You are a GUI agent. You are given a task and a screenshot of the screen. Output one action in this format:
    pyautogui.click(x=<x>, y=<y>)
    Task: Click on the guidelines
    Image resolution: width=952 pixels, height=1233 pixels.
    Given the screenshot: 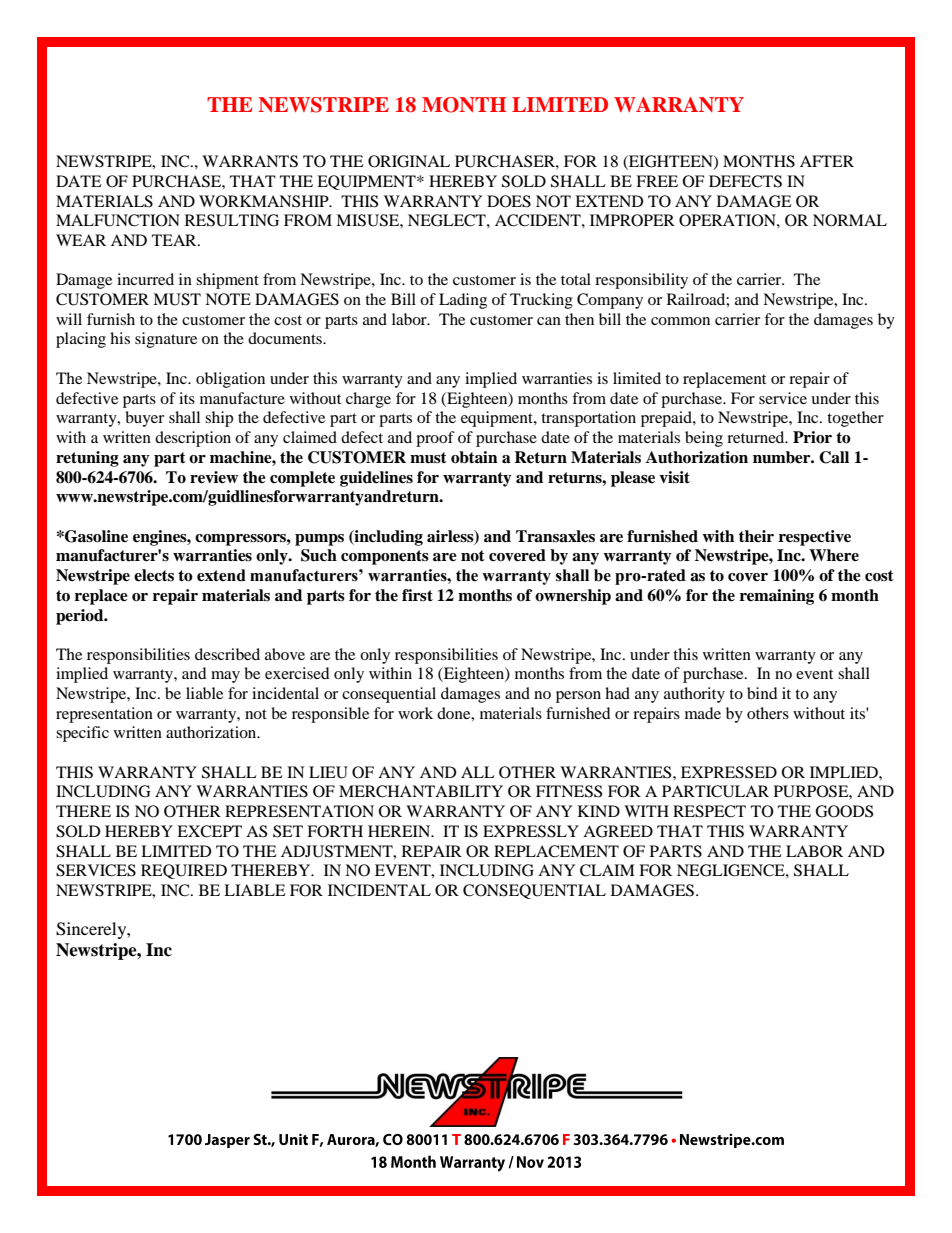 What is the action you would take?
    pyautogui.click(x=376, y=479)
